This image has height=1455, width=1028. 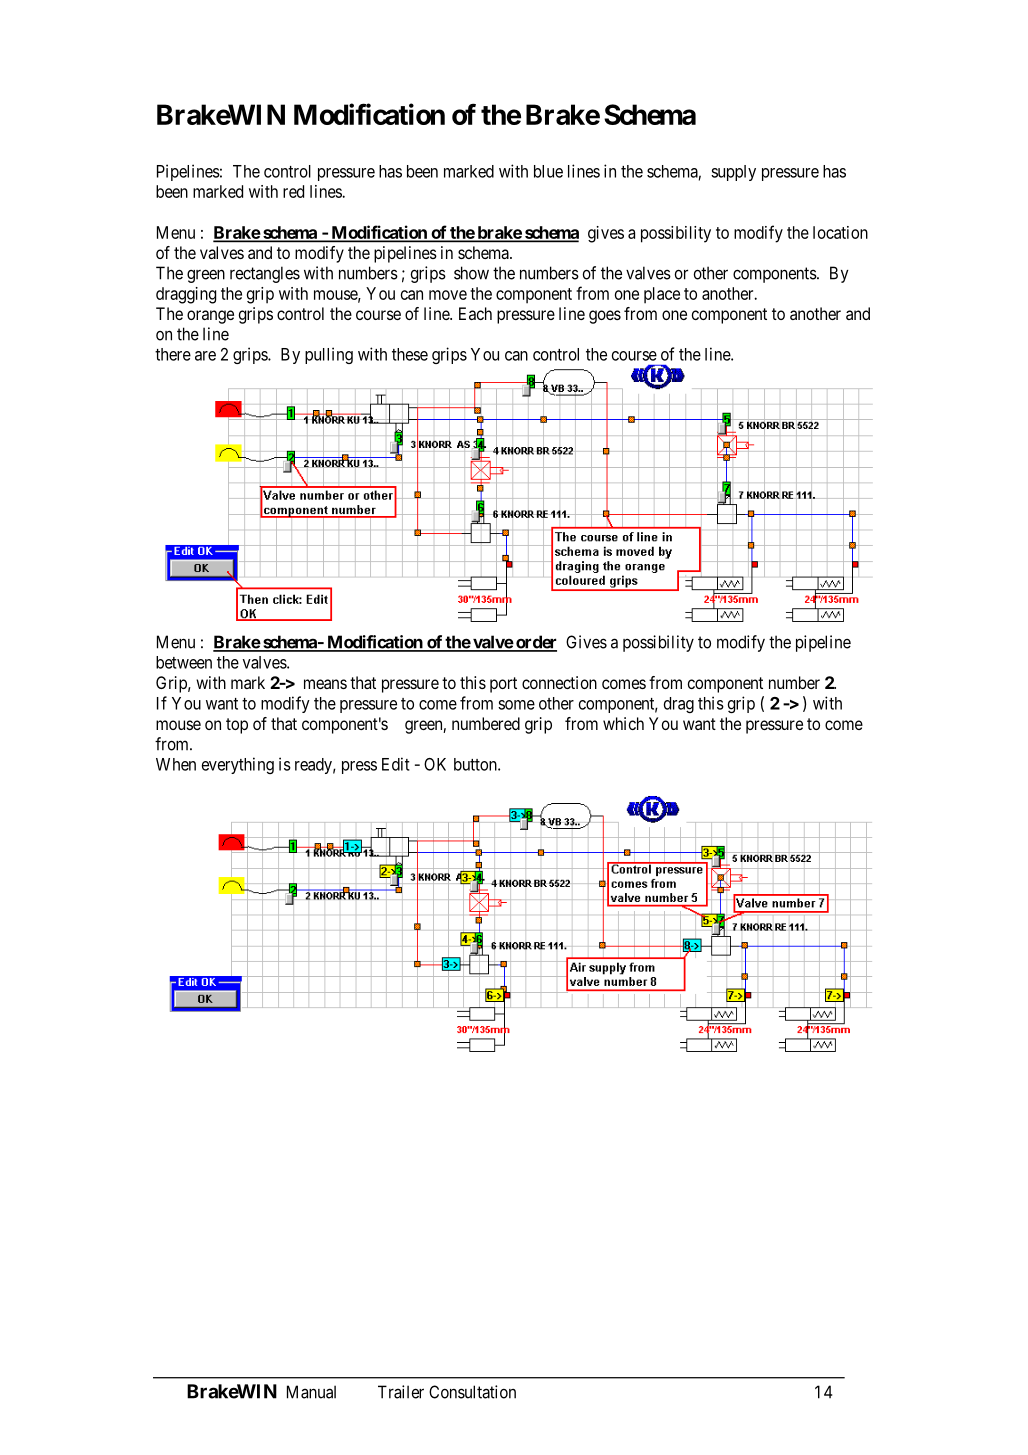 What do you see at coordinates (623, 723) in the image?
I see `which` at bounding box center [623, 723].
